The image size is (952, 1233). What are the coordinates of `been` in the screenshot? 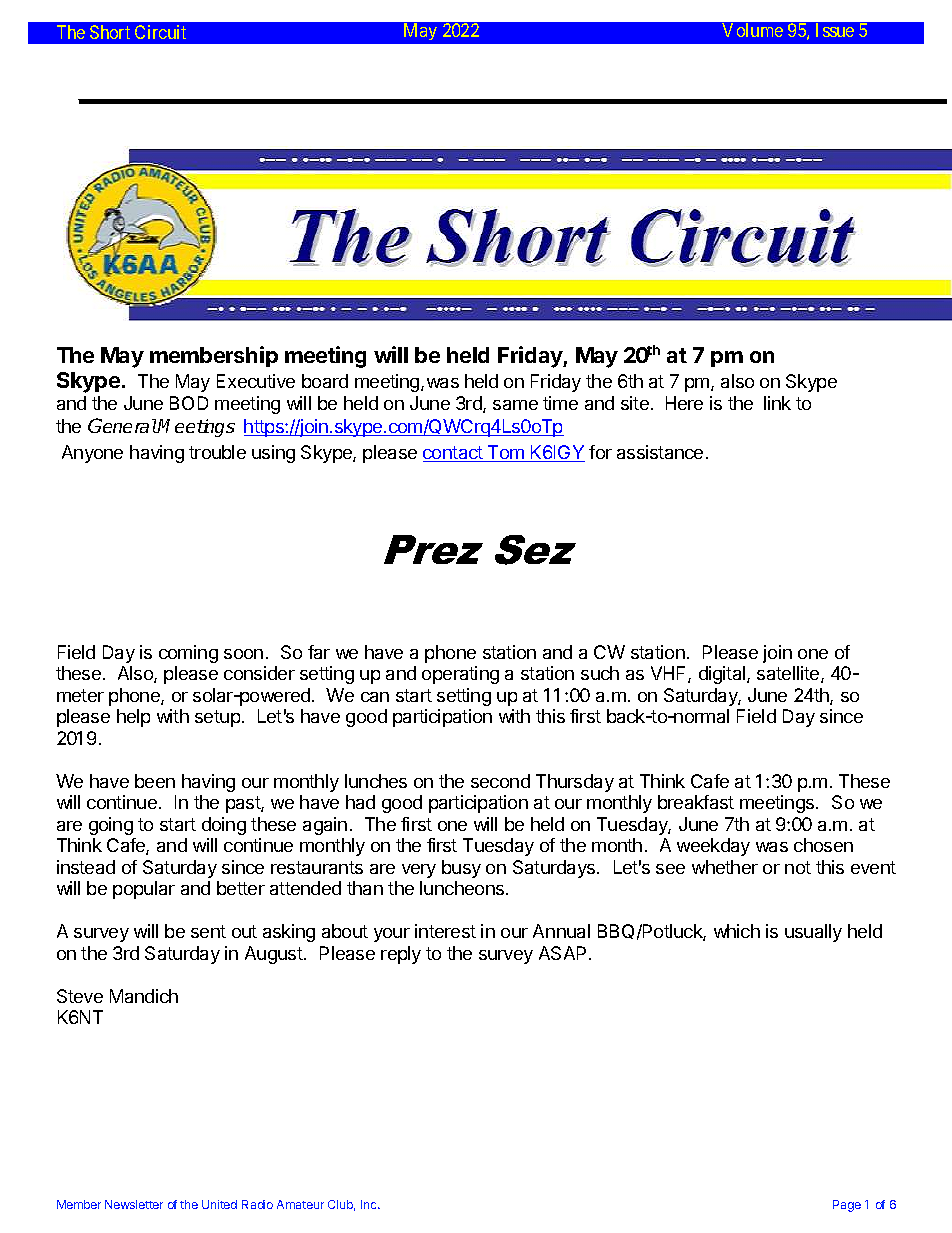 It's located at (155, 781).
